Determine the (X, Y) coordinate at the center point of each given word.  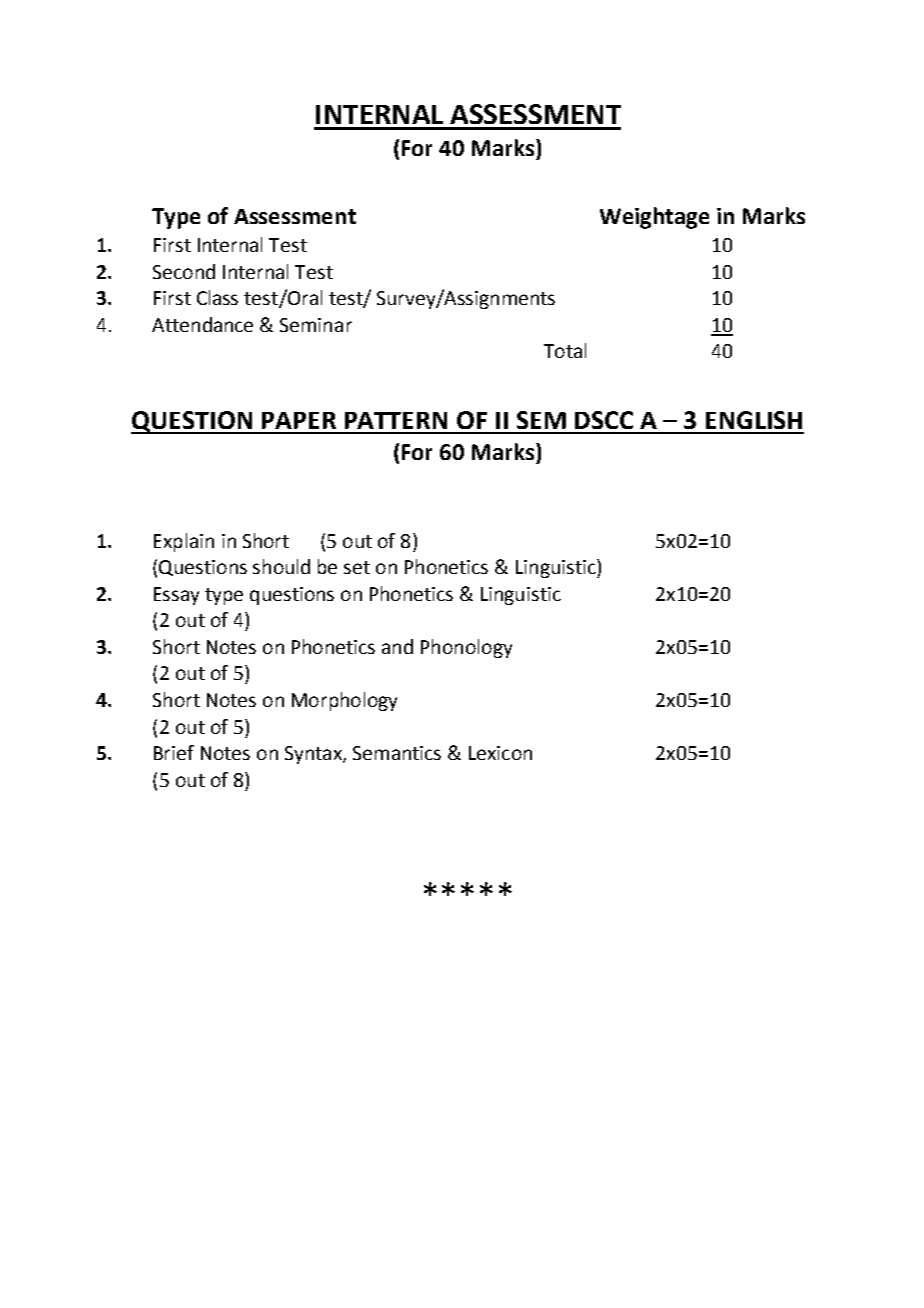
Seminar (316, 325)
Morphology (344, 701)
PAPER (299, 420)
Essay (176, 596)
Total (565, 350)
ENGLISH (754, 420)
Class (217, 297)
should (281, 566)
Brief (174, 752)
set (357, 567)
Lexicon (500, 753)
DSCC (604, 420)
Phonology (466, 648)
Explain (184, 542)
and (397, 646)
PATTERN (396, 420)
